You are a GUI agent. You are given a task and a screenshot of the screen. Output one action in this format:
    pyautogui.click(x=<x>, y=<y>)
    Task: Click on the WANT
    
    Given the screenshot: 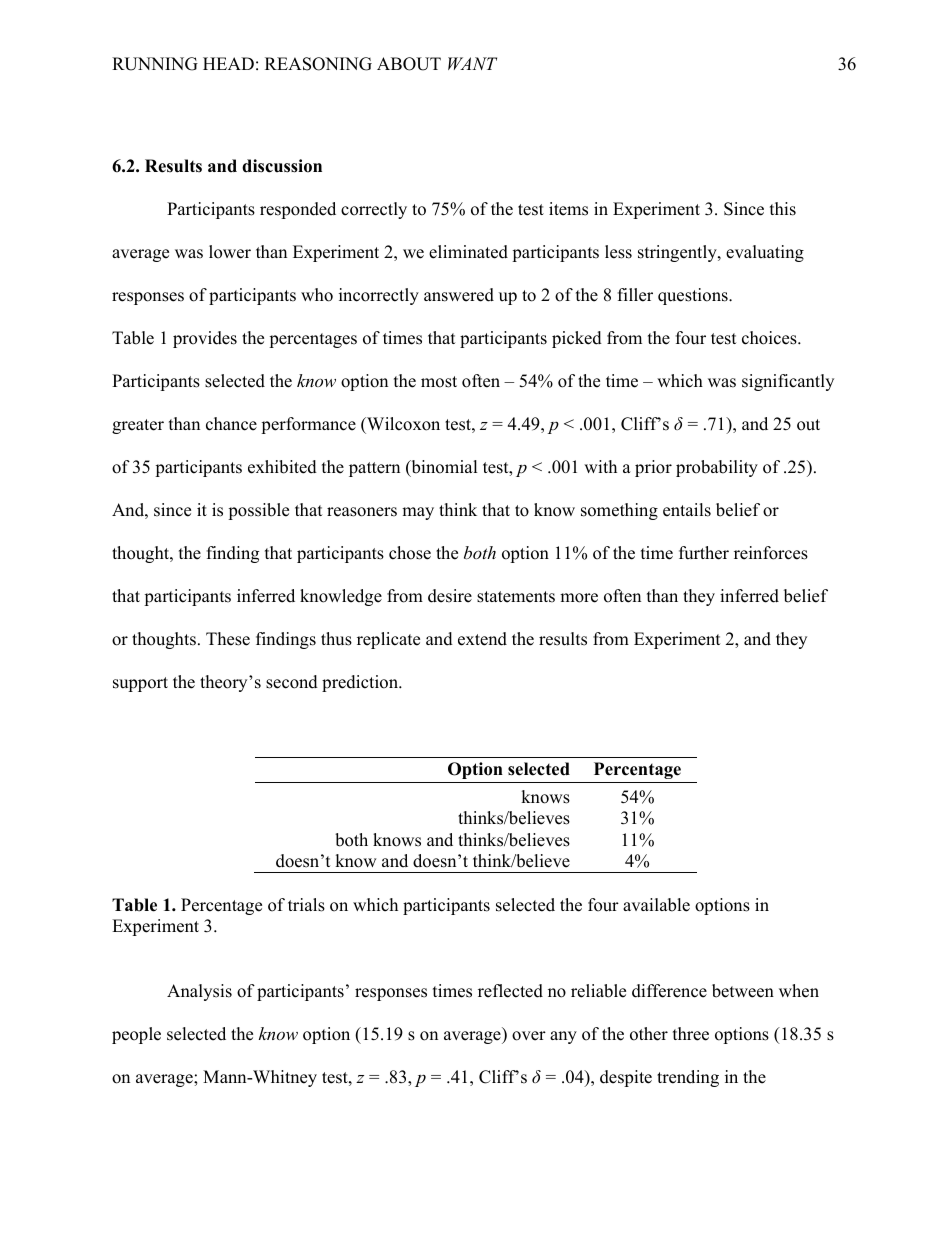 What is the action you would take?
    pyautogui.click(x=472, y=63)
